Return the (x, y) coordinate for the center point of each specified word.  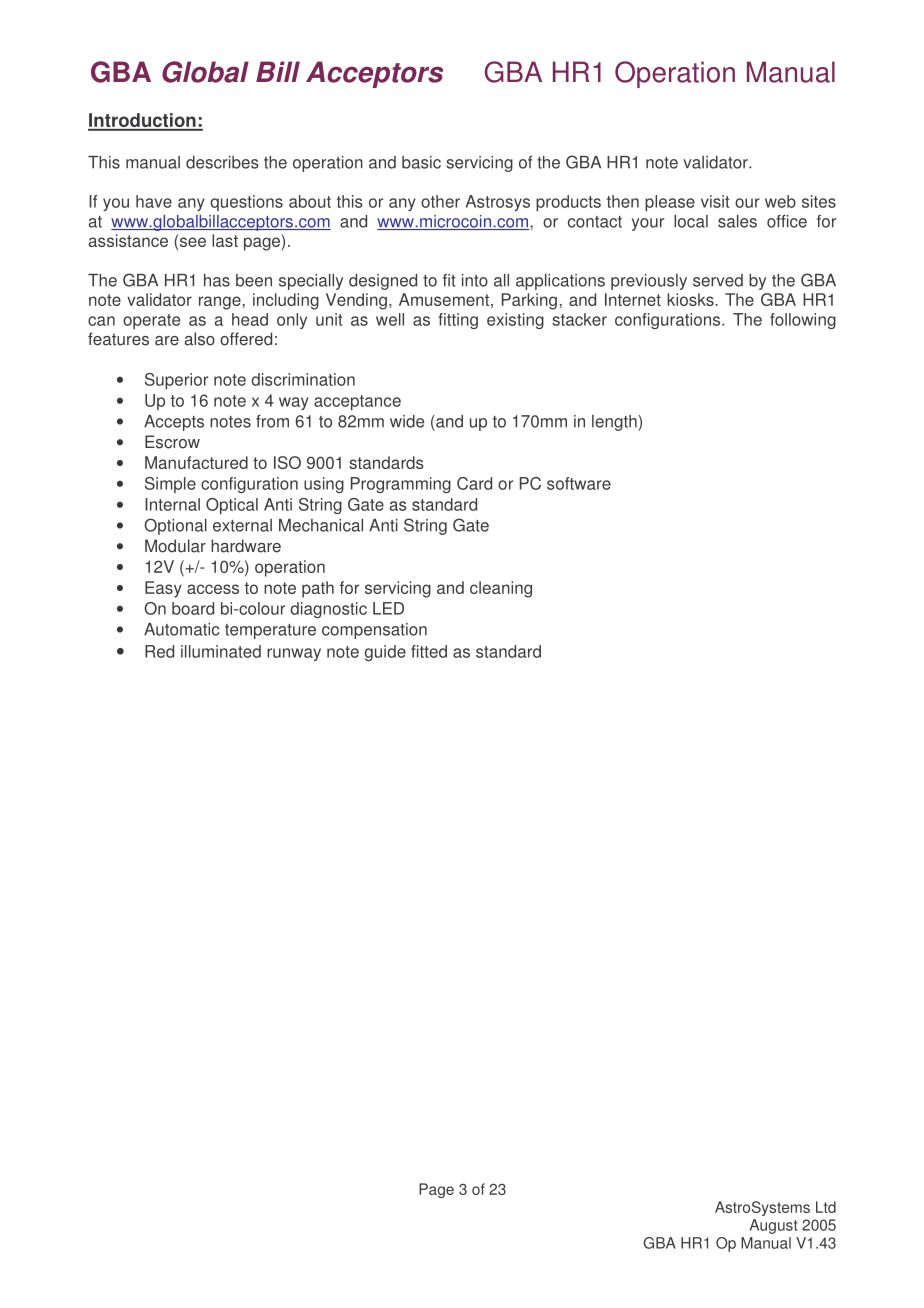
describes (222, 162)
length (615, 423)
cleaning (501, 589)
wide (407, 421)
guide (385, 653)
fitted (429, 651)
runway (294, 654)
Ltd (826, 1207)
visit (715, 201)
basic (421, 162)
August (774, 1226)
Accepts (174, 423)
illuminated (221, 651)
